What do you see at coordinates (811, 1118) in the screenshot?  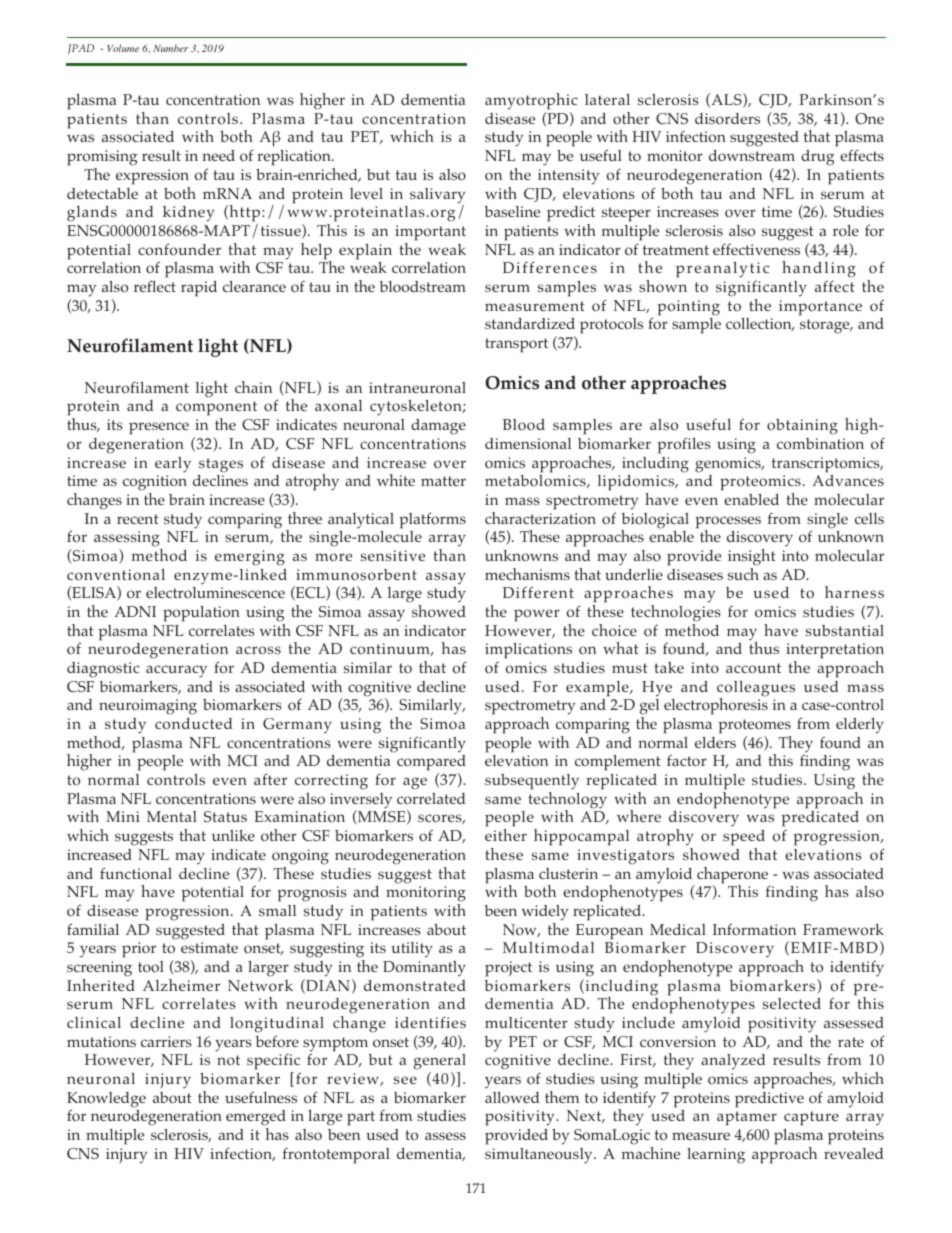 I see `capture` at bounding box center [811, 1118].
